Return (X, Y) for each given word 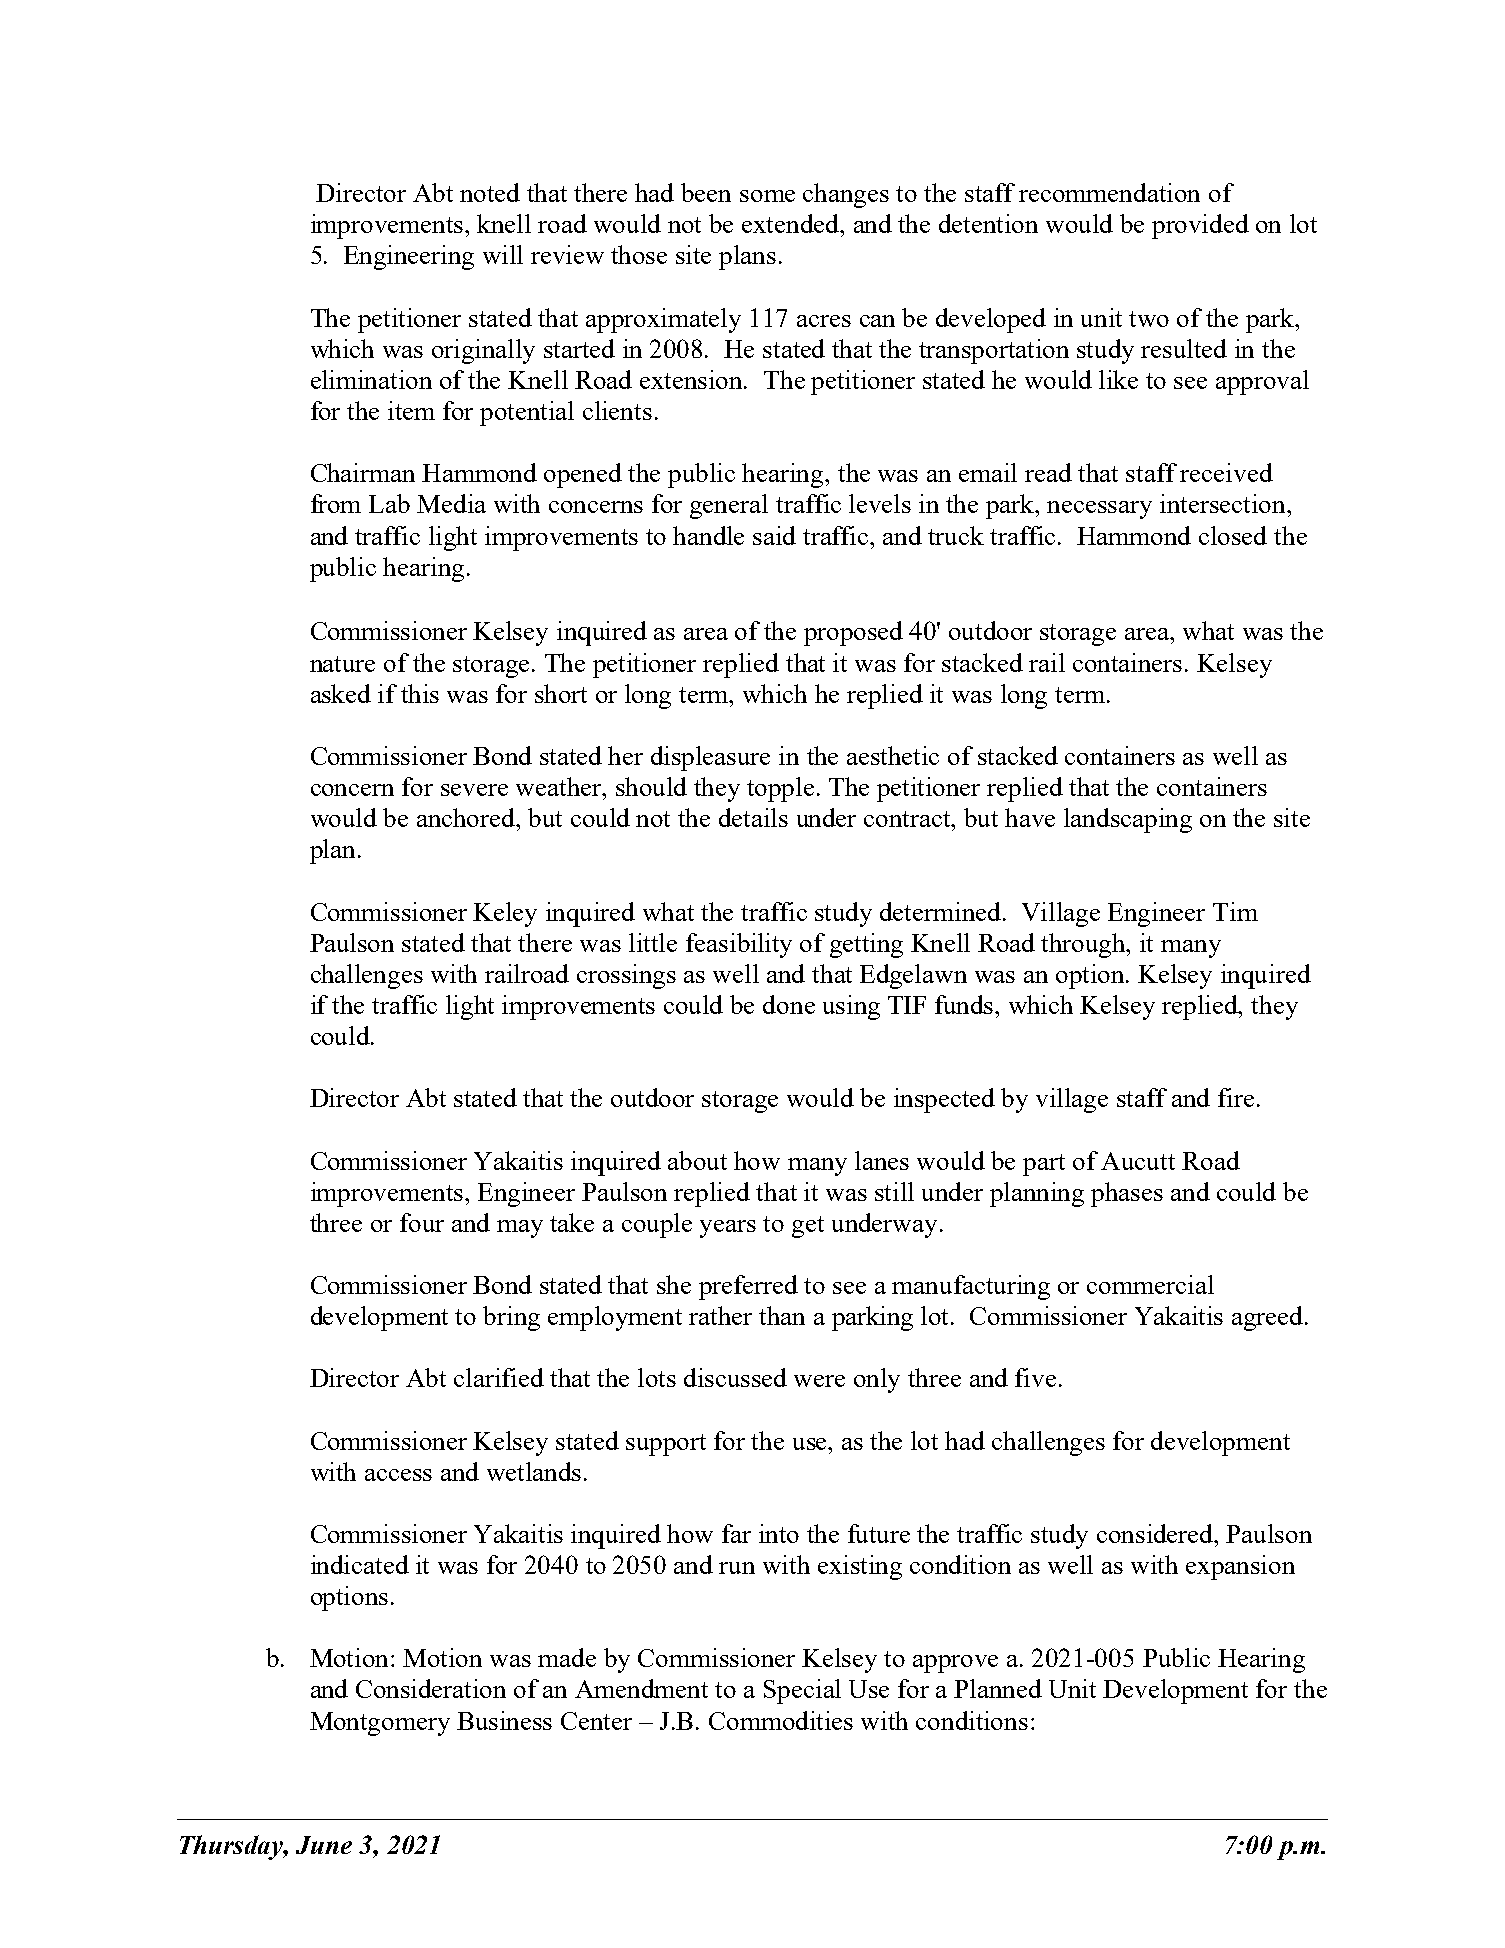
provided (1200, 226)
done (789, 1004)
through (1085, 945)
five (1035, 1377)
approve (955, 1664)
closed (1233, 535)
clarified (499, 1377)
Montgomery (380, 1724)
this (420, 693)
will (503, 254)
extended (792, 223)
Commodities (781, 1720)
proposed (853, 633)
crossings (626, 976)
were (819, 1381)
